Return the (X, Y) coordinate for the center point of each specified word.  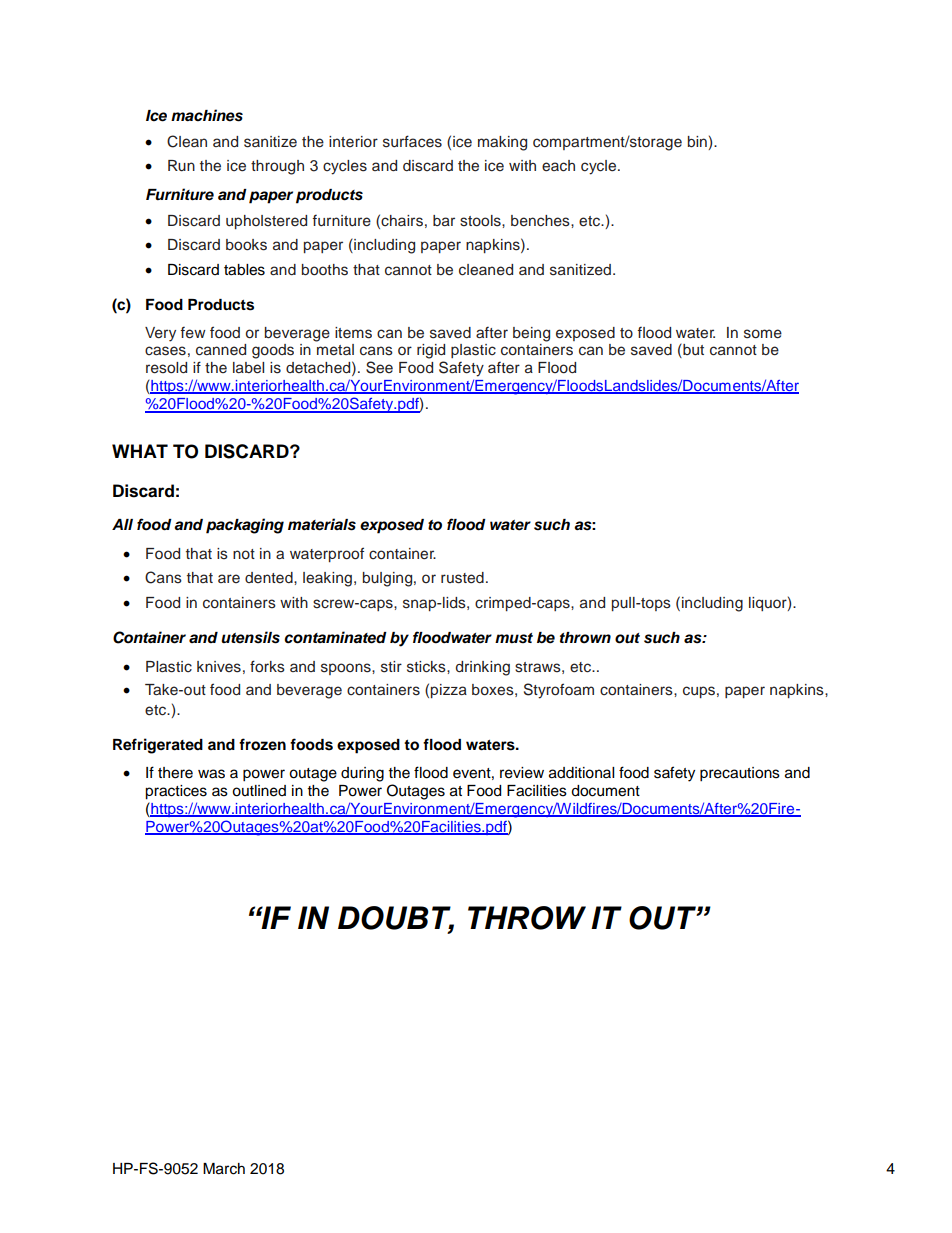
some (763, 334)
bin (697, 141)
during (362, 774)
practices (176, 792)
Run (181, 166)
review (522, 773)
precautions (740, 774)
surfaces (412, 141)
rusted (462, 578)
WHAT (140, 451)
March (224, 1169)
